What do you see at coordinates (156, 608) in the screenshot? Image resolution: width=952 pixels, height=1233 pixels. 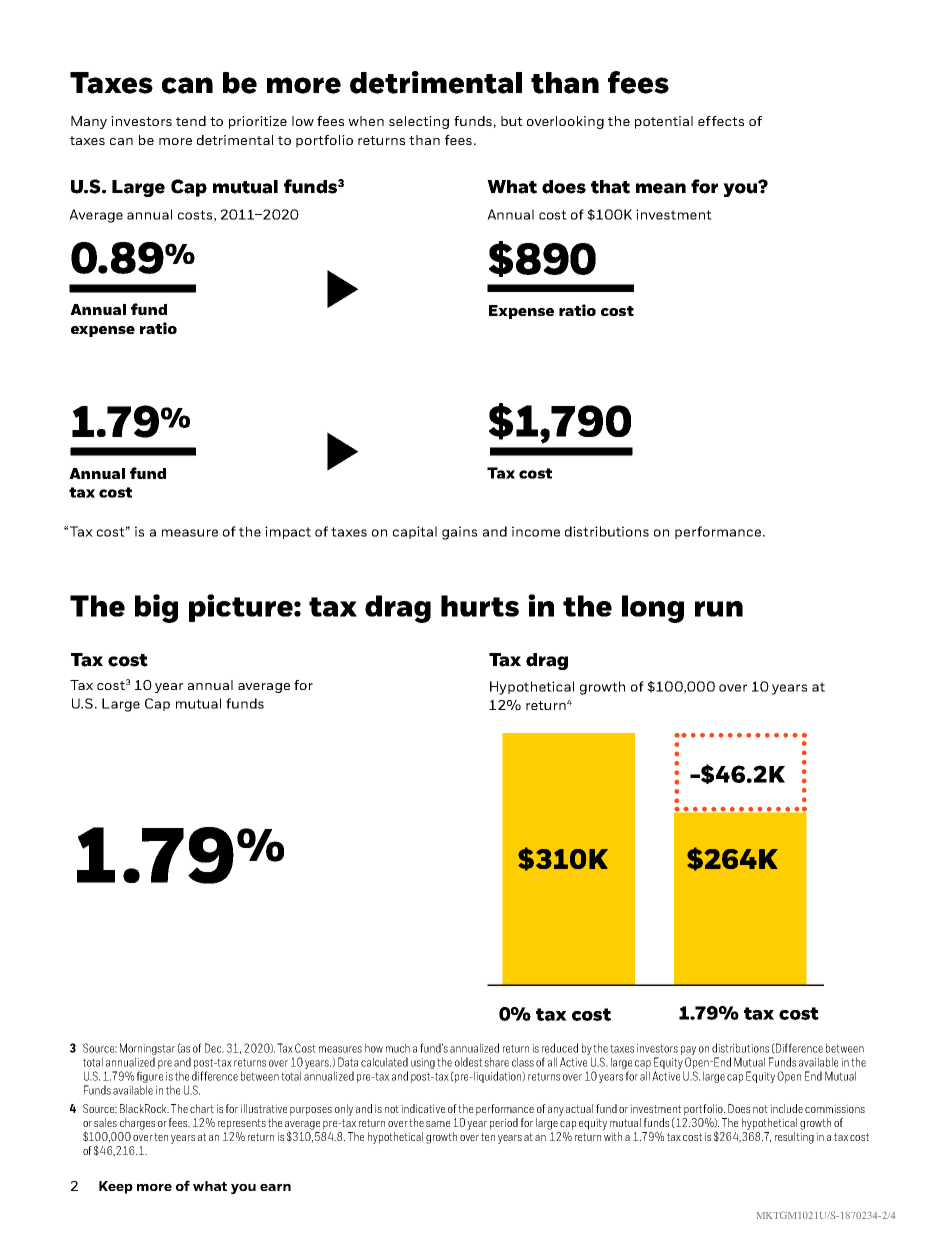 I see `big` at bounding box center [156, 608].
